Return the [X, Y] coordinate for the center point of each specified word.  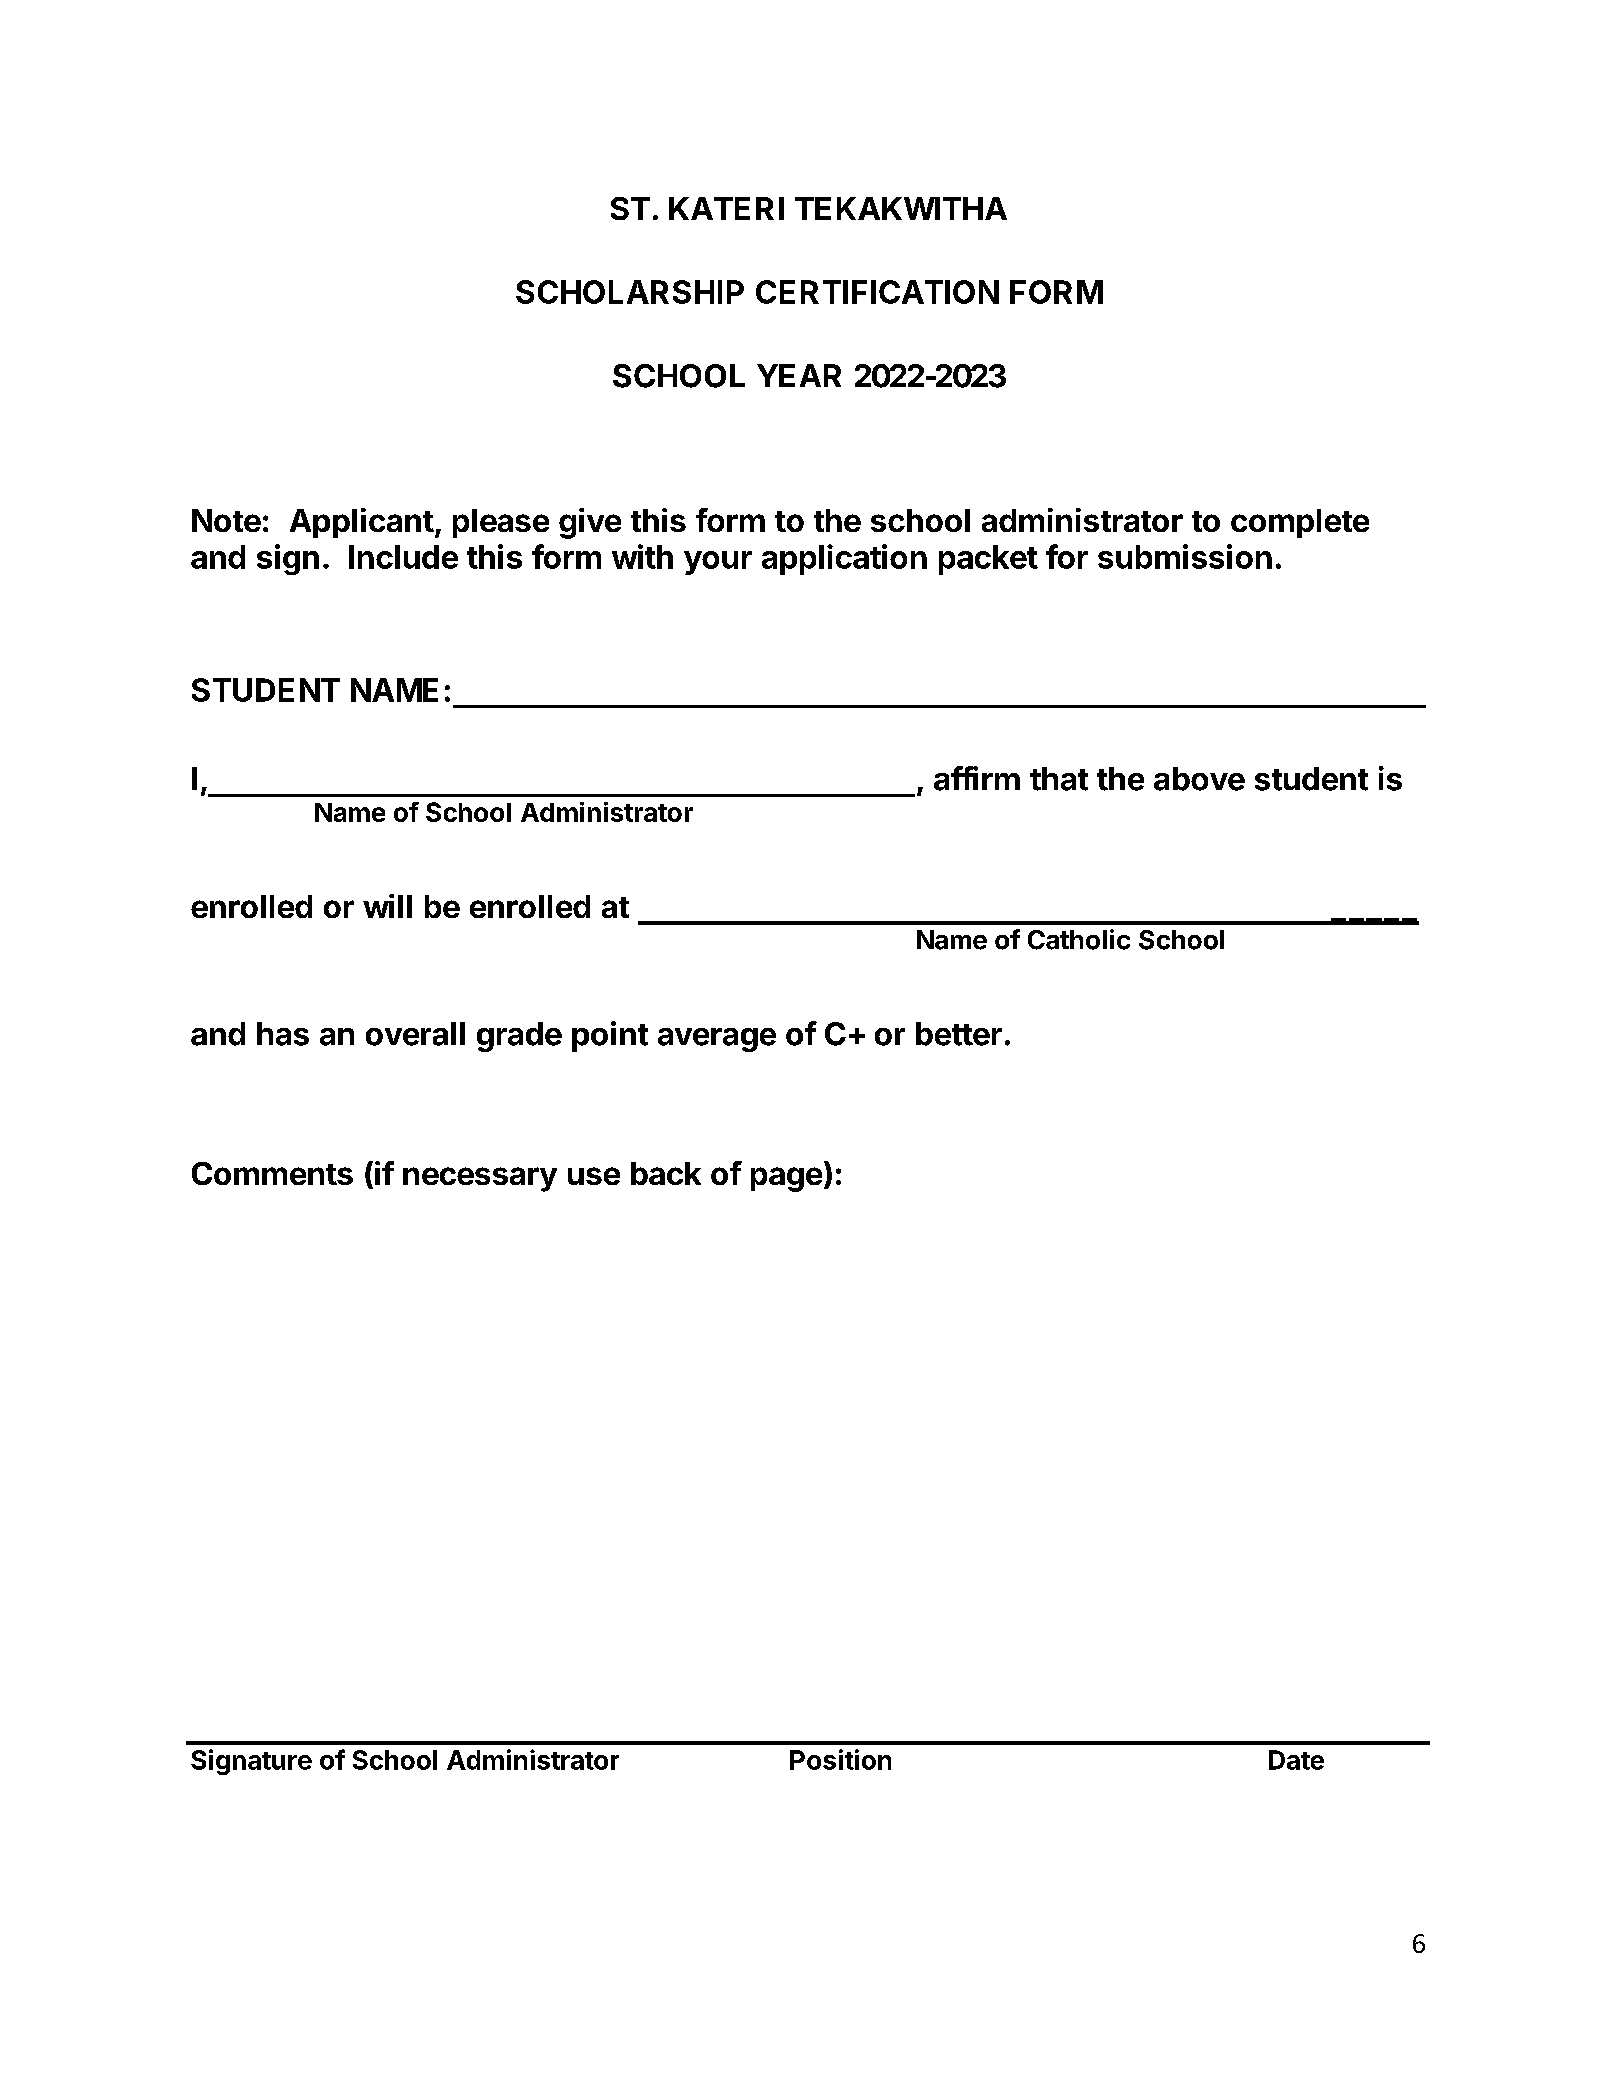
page [786, 1179]
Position [840, 1759]
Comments [272, 1173]
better [959, 1034]
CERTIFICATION [877, 292]
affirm [977, 778]
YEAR [799, 375]
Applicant [362, 523]
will [387, 906]
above [1199, 779]
